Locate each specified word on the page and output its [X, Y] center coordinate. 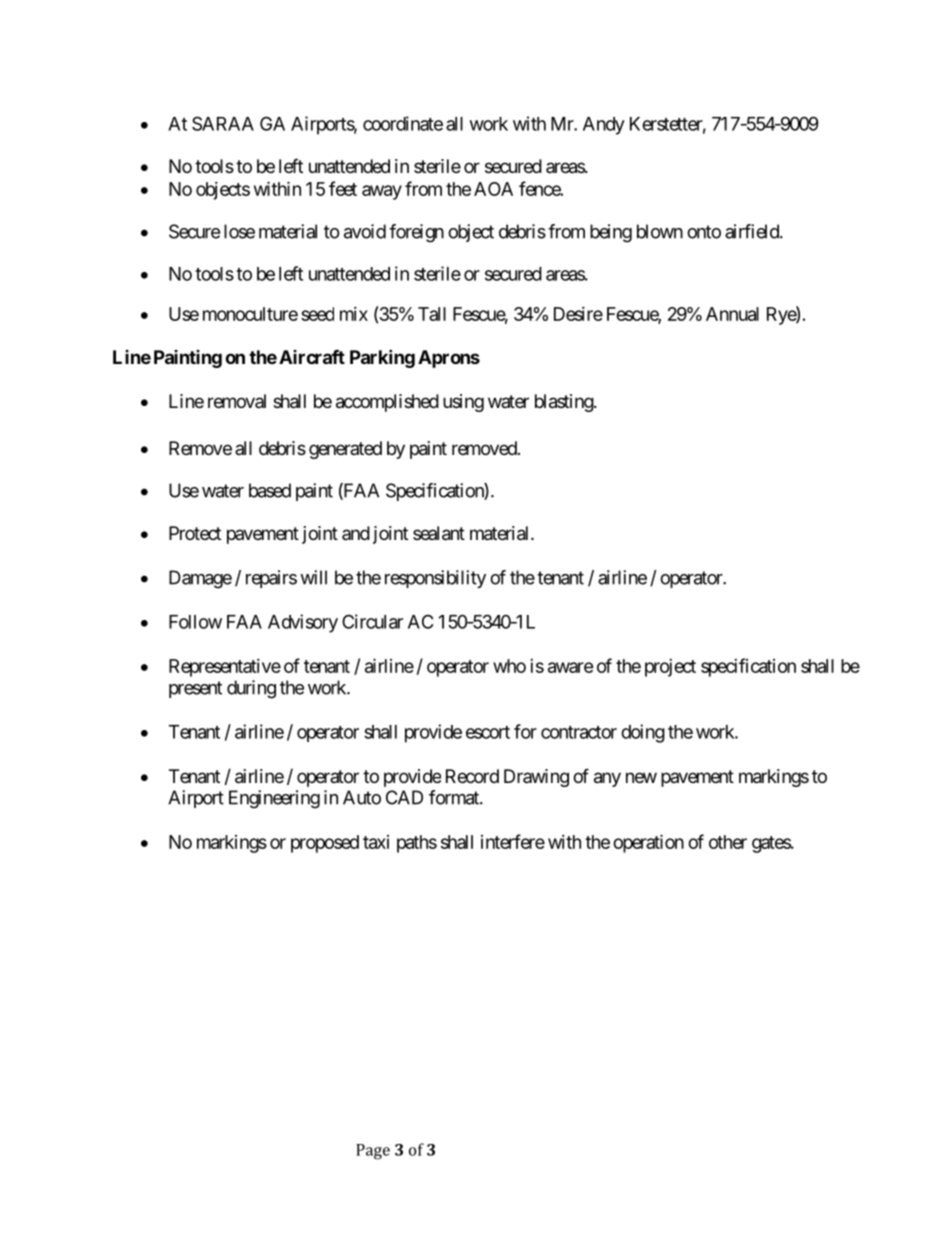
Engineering [274, 799]
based [270, 490]
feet [343, 188]
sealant [439, 533]
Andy [604, 126]
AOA [493, 189]
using [463, 403]
